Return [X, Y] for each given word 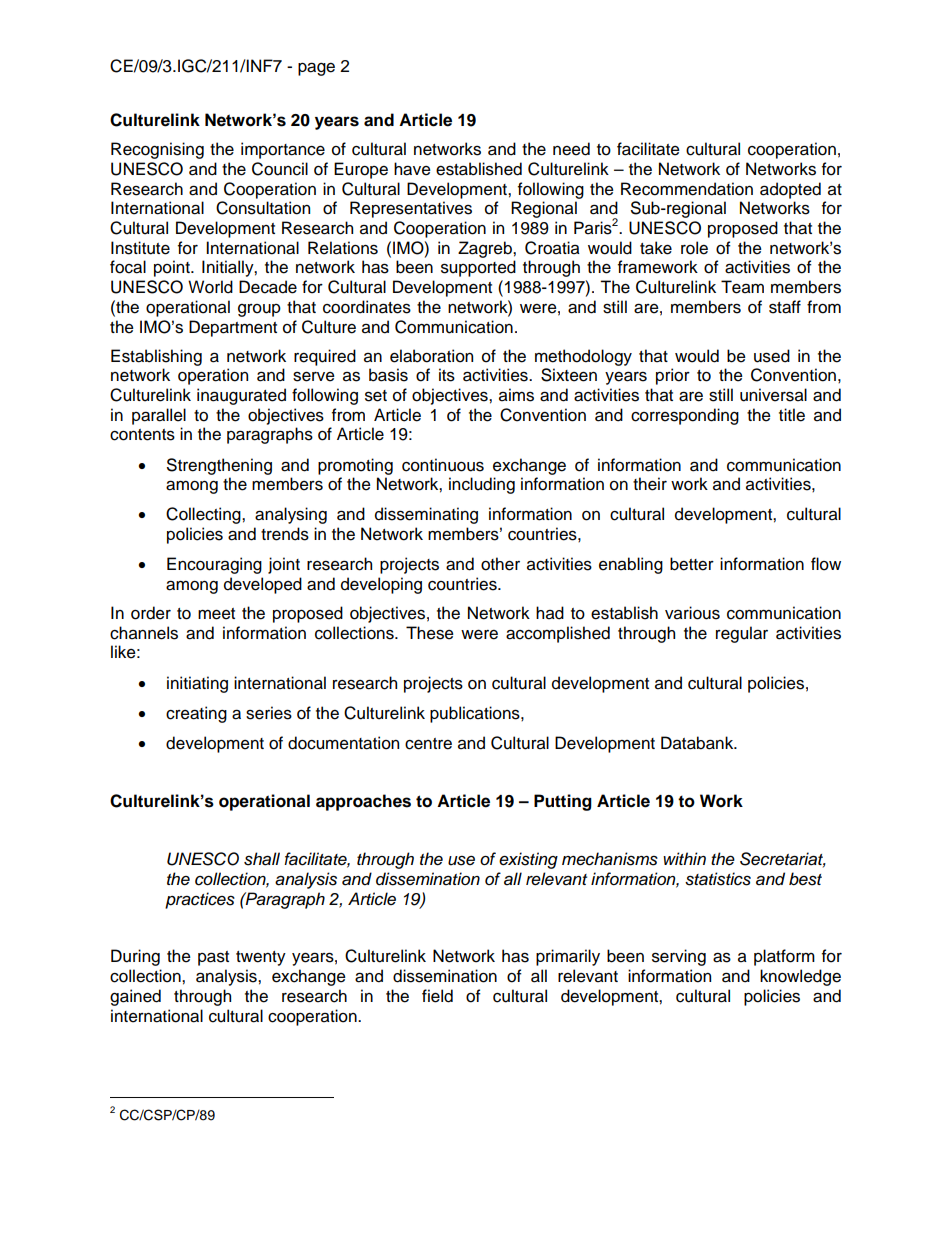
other [500, 564]
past [213, 958]
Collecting [204, 515]
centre [428, 744]
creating [196, 714]
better [692, 564]
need [571, 149]
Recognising [157, 150]
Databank [698, 743]
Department [233, 328]
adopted [790, 190]
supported [478, 268]
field [437, 996]
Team [742, 287]
